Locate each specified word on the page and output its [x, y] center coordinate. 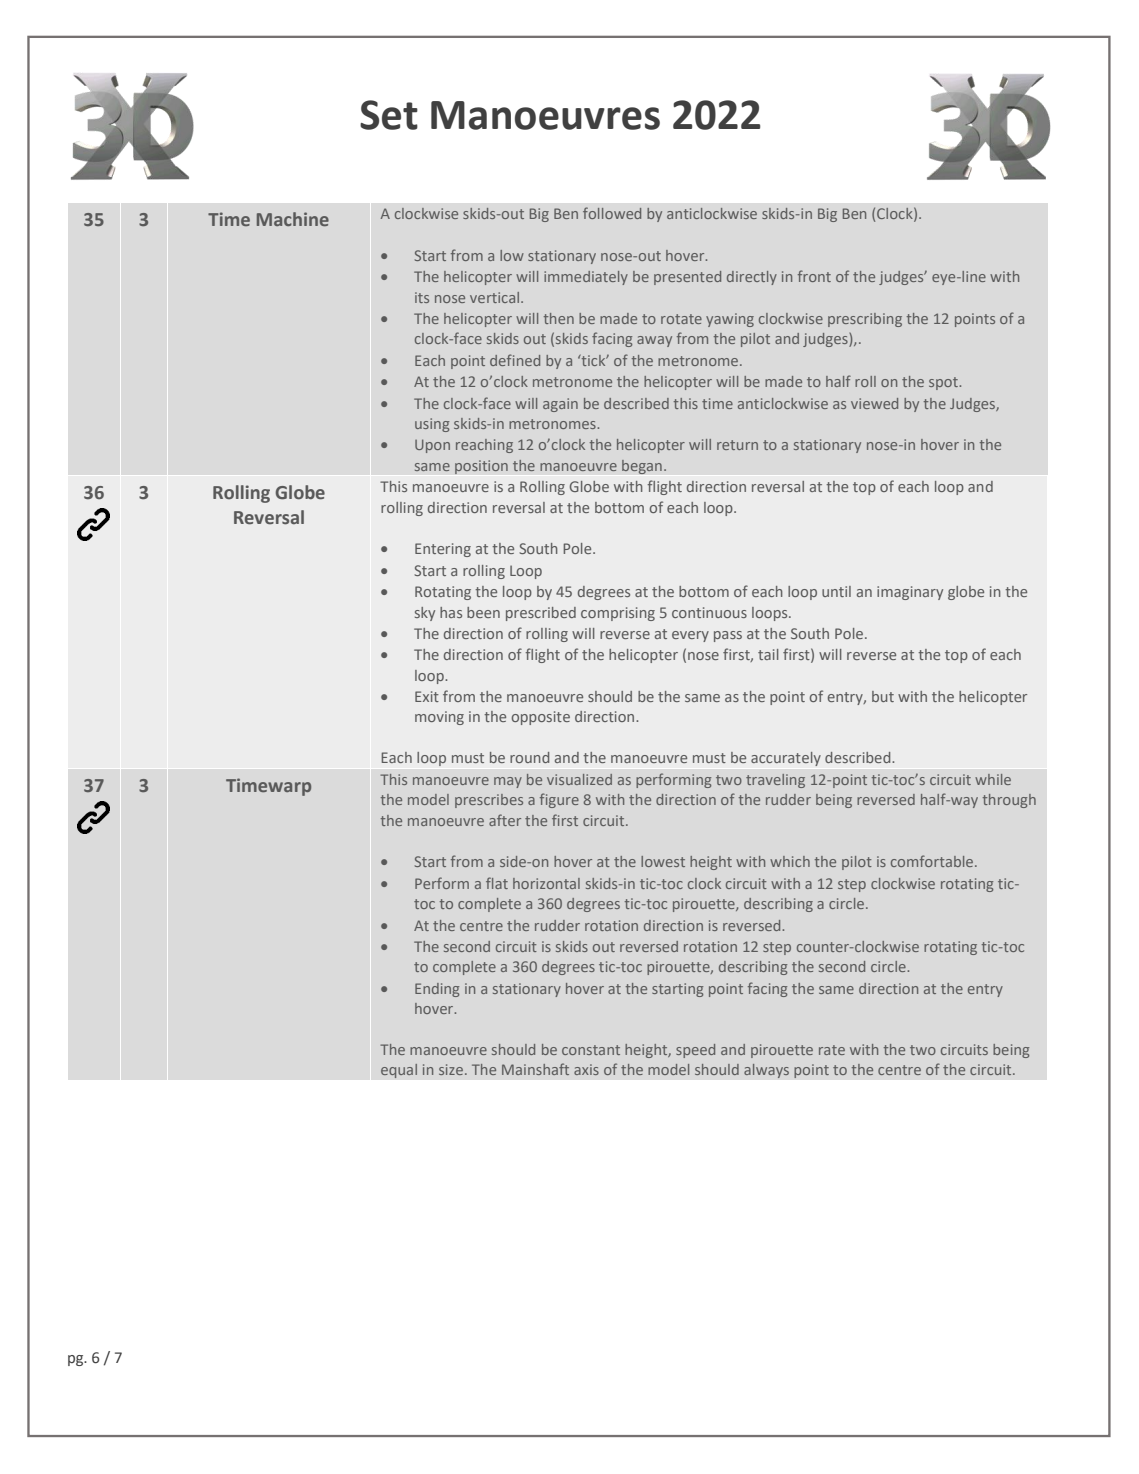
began [642, 467]
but [883, 696]
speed [695, 1051]
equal [399, 1071]
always [766, 1071]
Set [389, 115]
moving [439, 718]
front [814, 276]
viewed [874, 403]
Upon [432, 446]
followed [612, 213]
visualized [579, 779]
